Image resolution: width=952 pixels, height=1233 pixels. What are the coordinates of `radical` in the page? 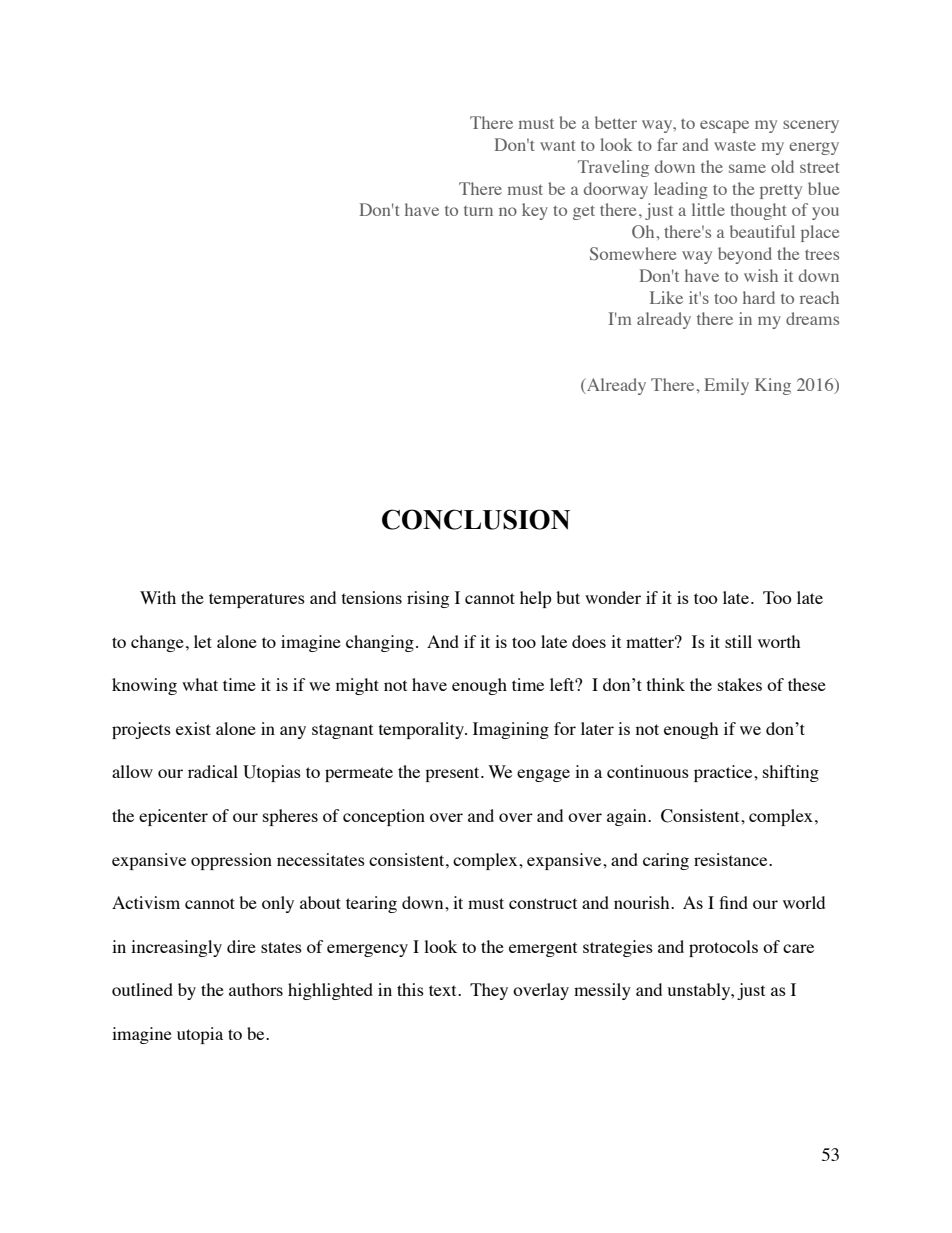 It's located at (213, 771).
